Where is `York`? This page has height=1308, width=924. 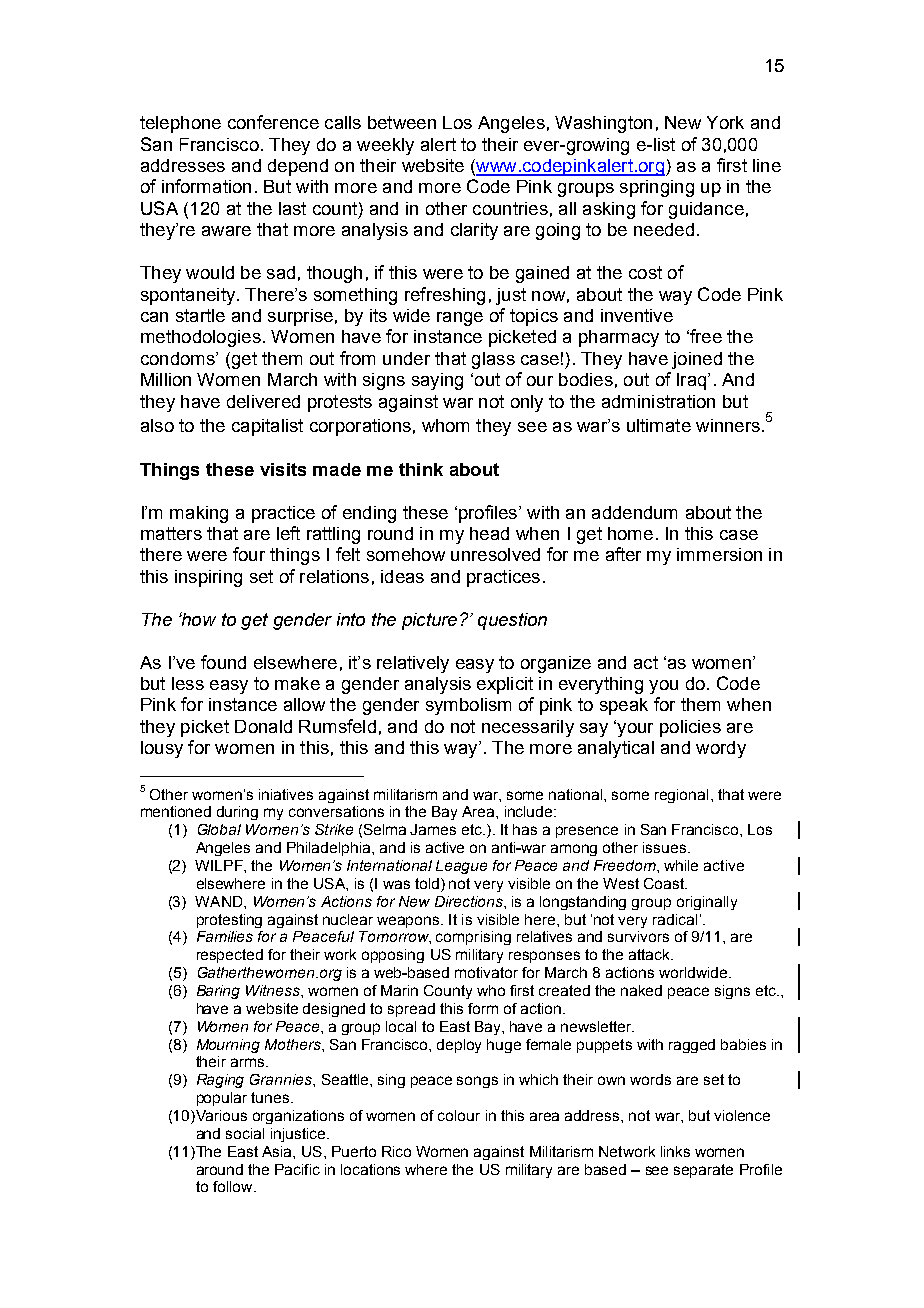 York is located at coordinates (725, 122).
